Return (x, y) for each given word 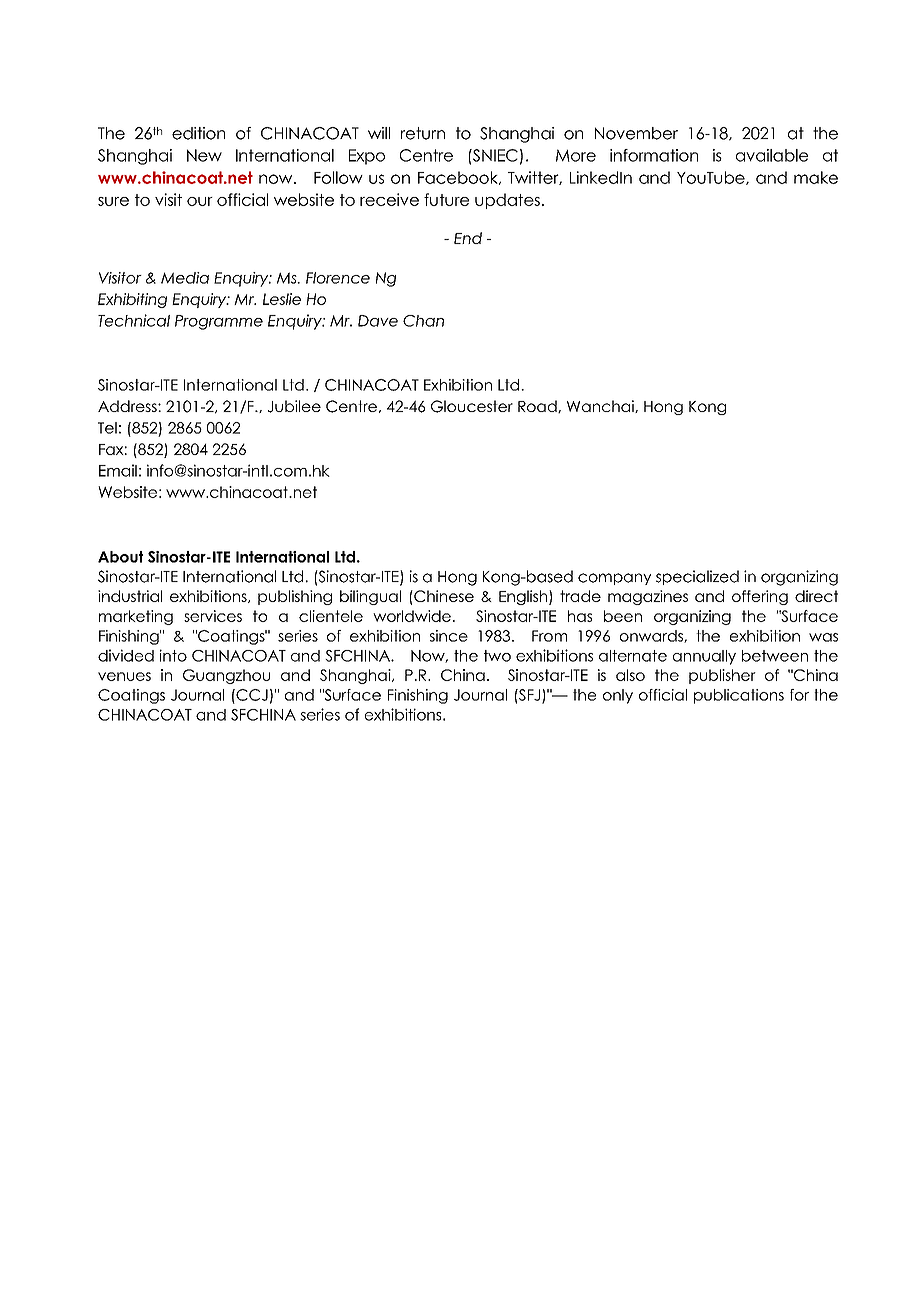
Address (128, 406)
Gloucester (472, 406)
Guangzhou (226, 676)
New (204, 155)
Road (538, 406)
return (423, 133)
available (772, 155)
